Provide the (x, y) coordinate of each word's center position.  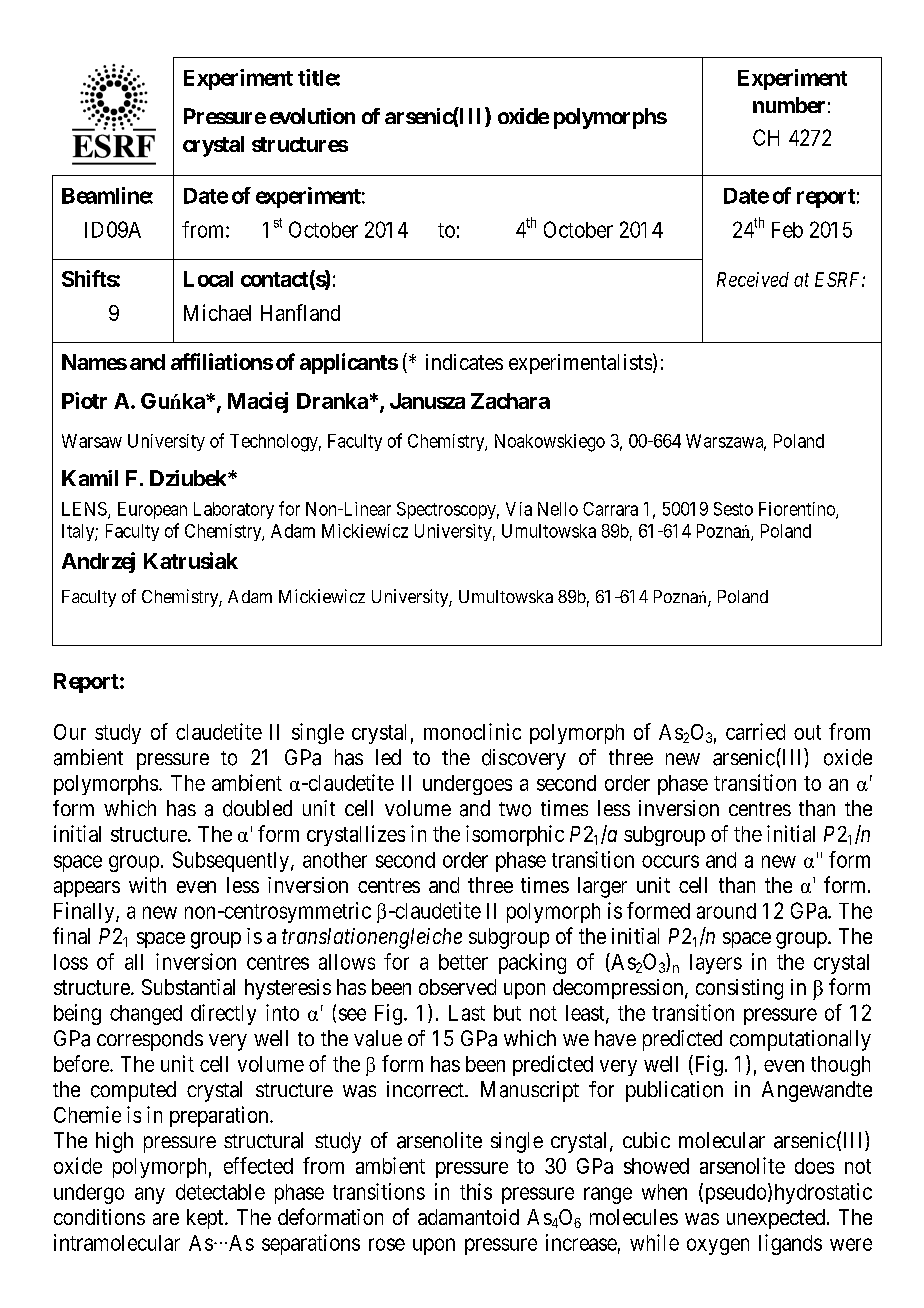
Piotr (84, 400)
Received (753, 279)
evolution (312, 116)
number (789, 105)
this (476, 1191)
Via (519, 509)
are (166, 1219)
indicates (464, 362)
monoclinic (472, 731)
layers (716, 964)
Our (70, 732)
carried (755, 731)
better (463, 962)
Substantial (188, 987)
